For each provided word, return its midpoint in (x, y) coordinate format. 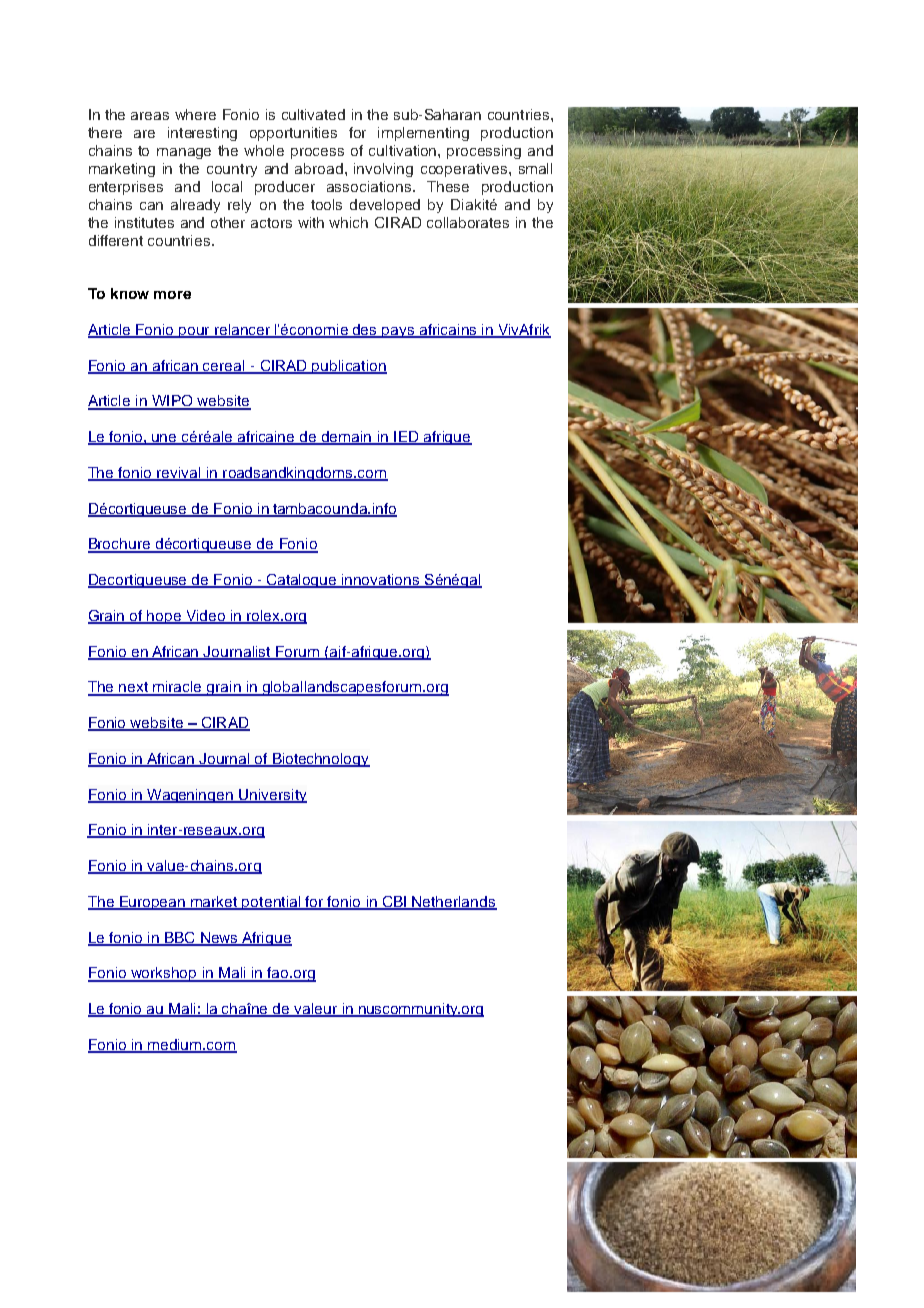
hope (165, 617)
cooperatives (465, 170)
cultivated (313, 114)
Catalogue (302, 581)
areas (150, 116)
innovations (381, 581)
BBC (179, 938)
